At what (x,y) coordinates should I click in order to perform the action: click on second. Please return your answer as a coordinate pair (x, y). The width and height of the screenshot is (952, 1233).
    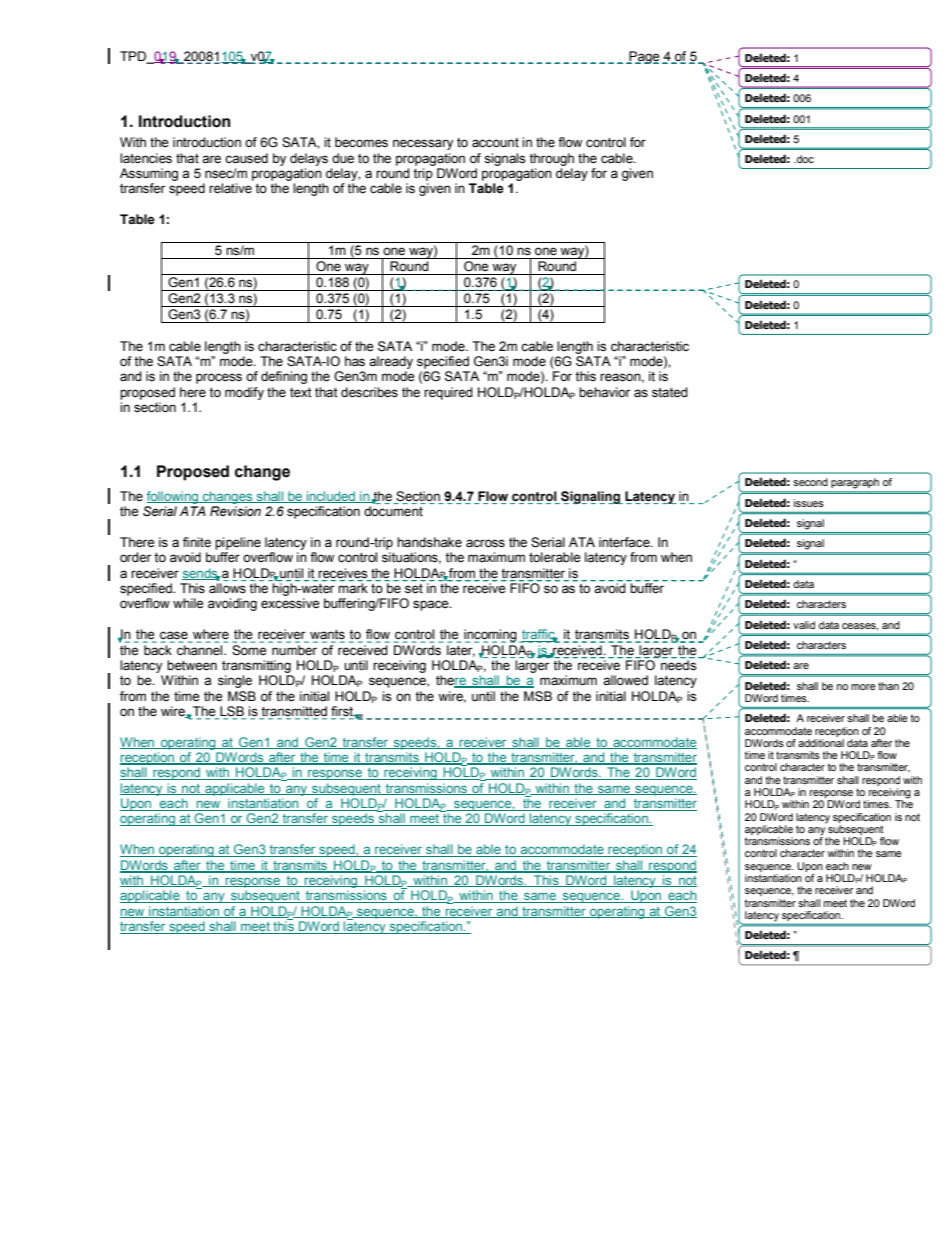
    Looking at the image, I should click on (810, 482).
